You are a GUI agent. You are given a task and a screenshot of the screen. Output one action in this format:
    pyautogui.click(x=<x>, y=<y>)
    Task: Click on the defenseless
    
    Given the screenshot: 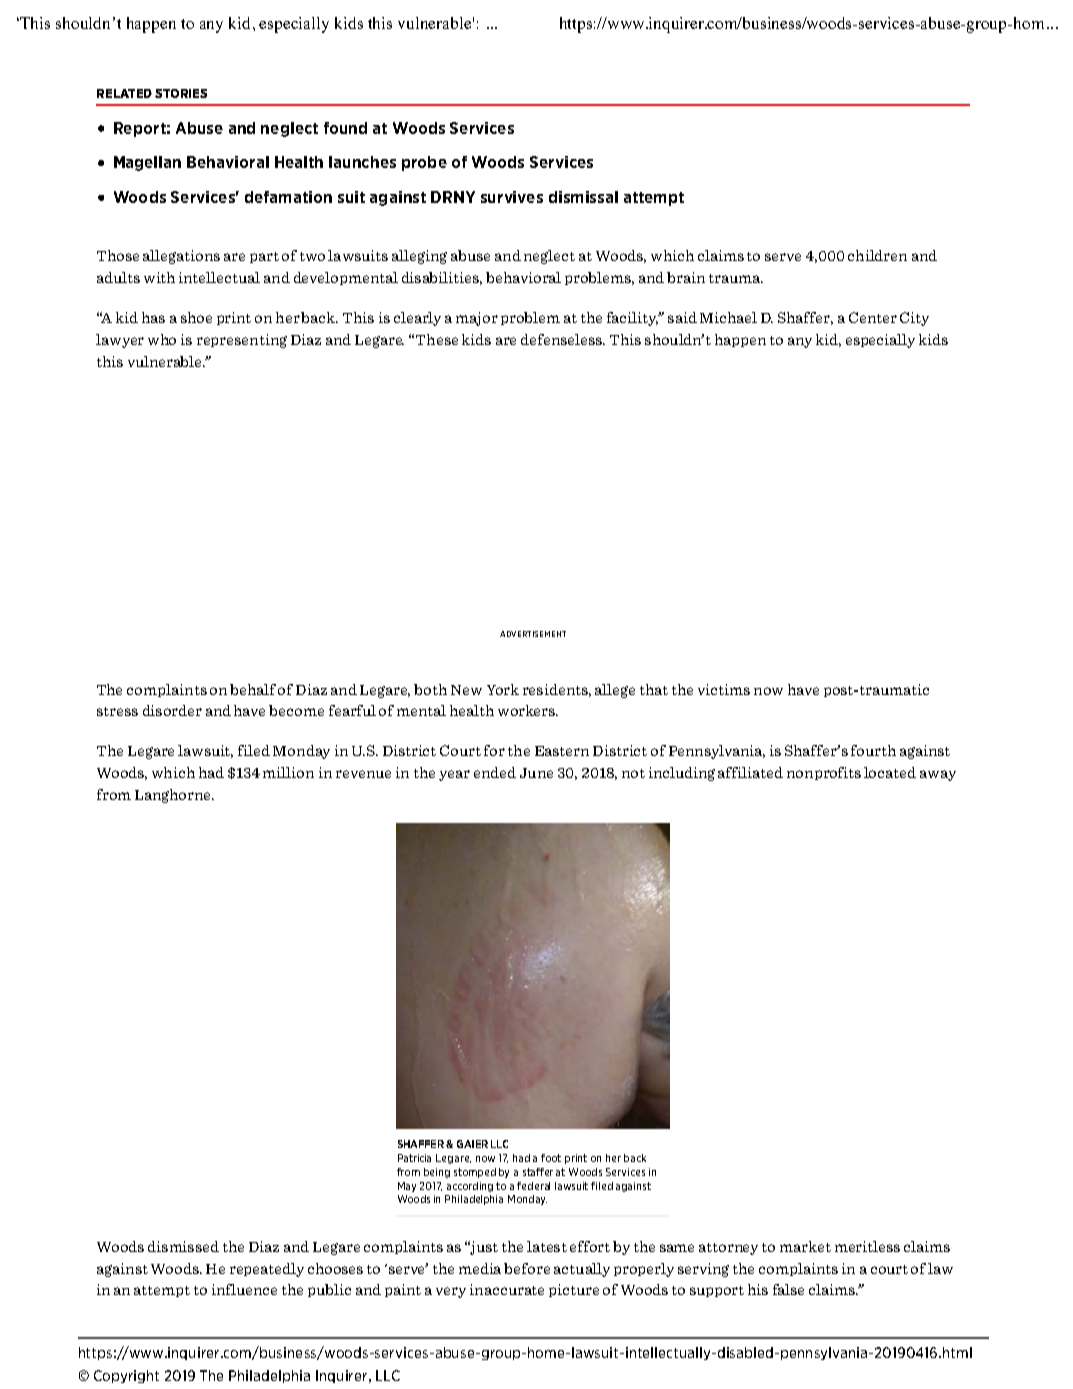 What is the action you would take?
    pyautogui.click(x=562, y=339)
